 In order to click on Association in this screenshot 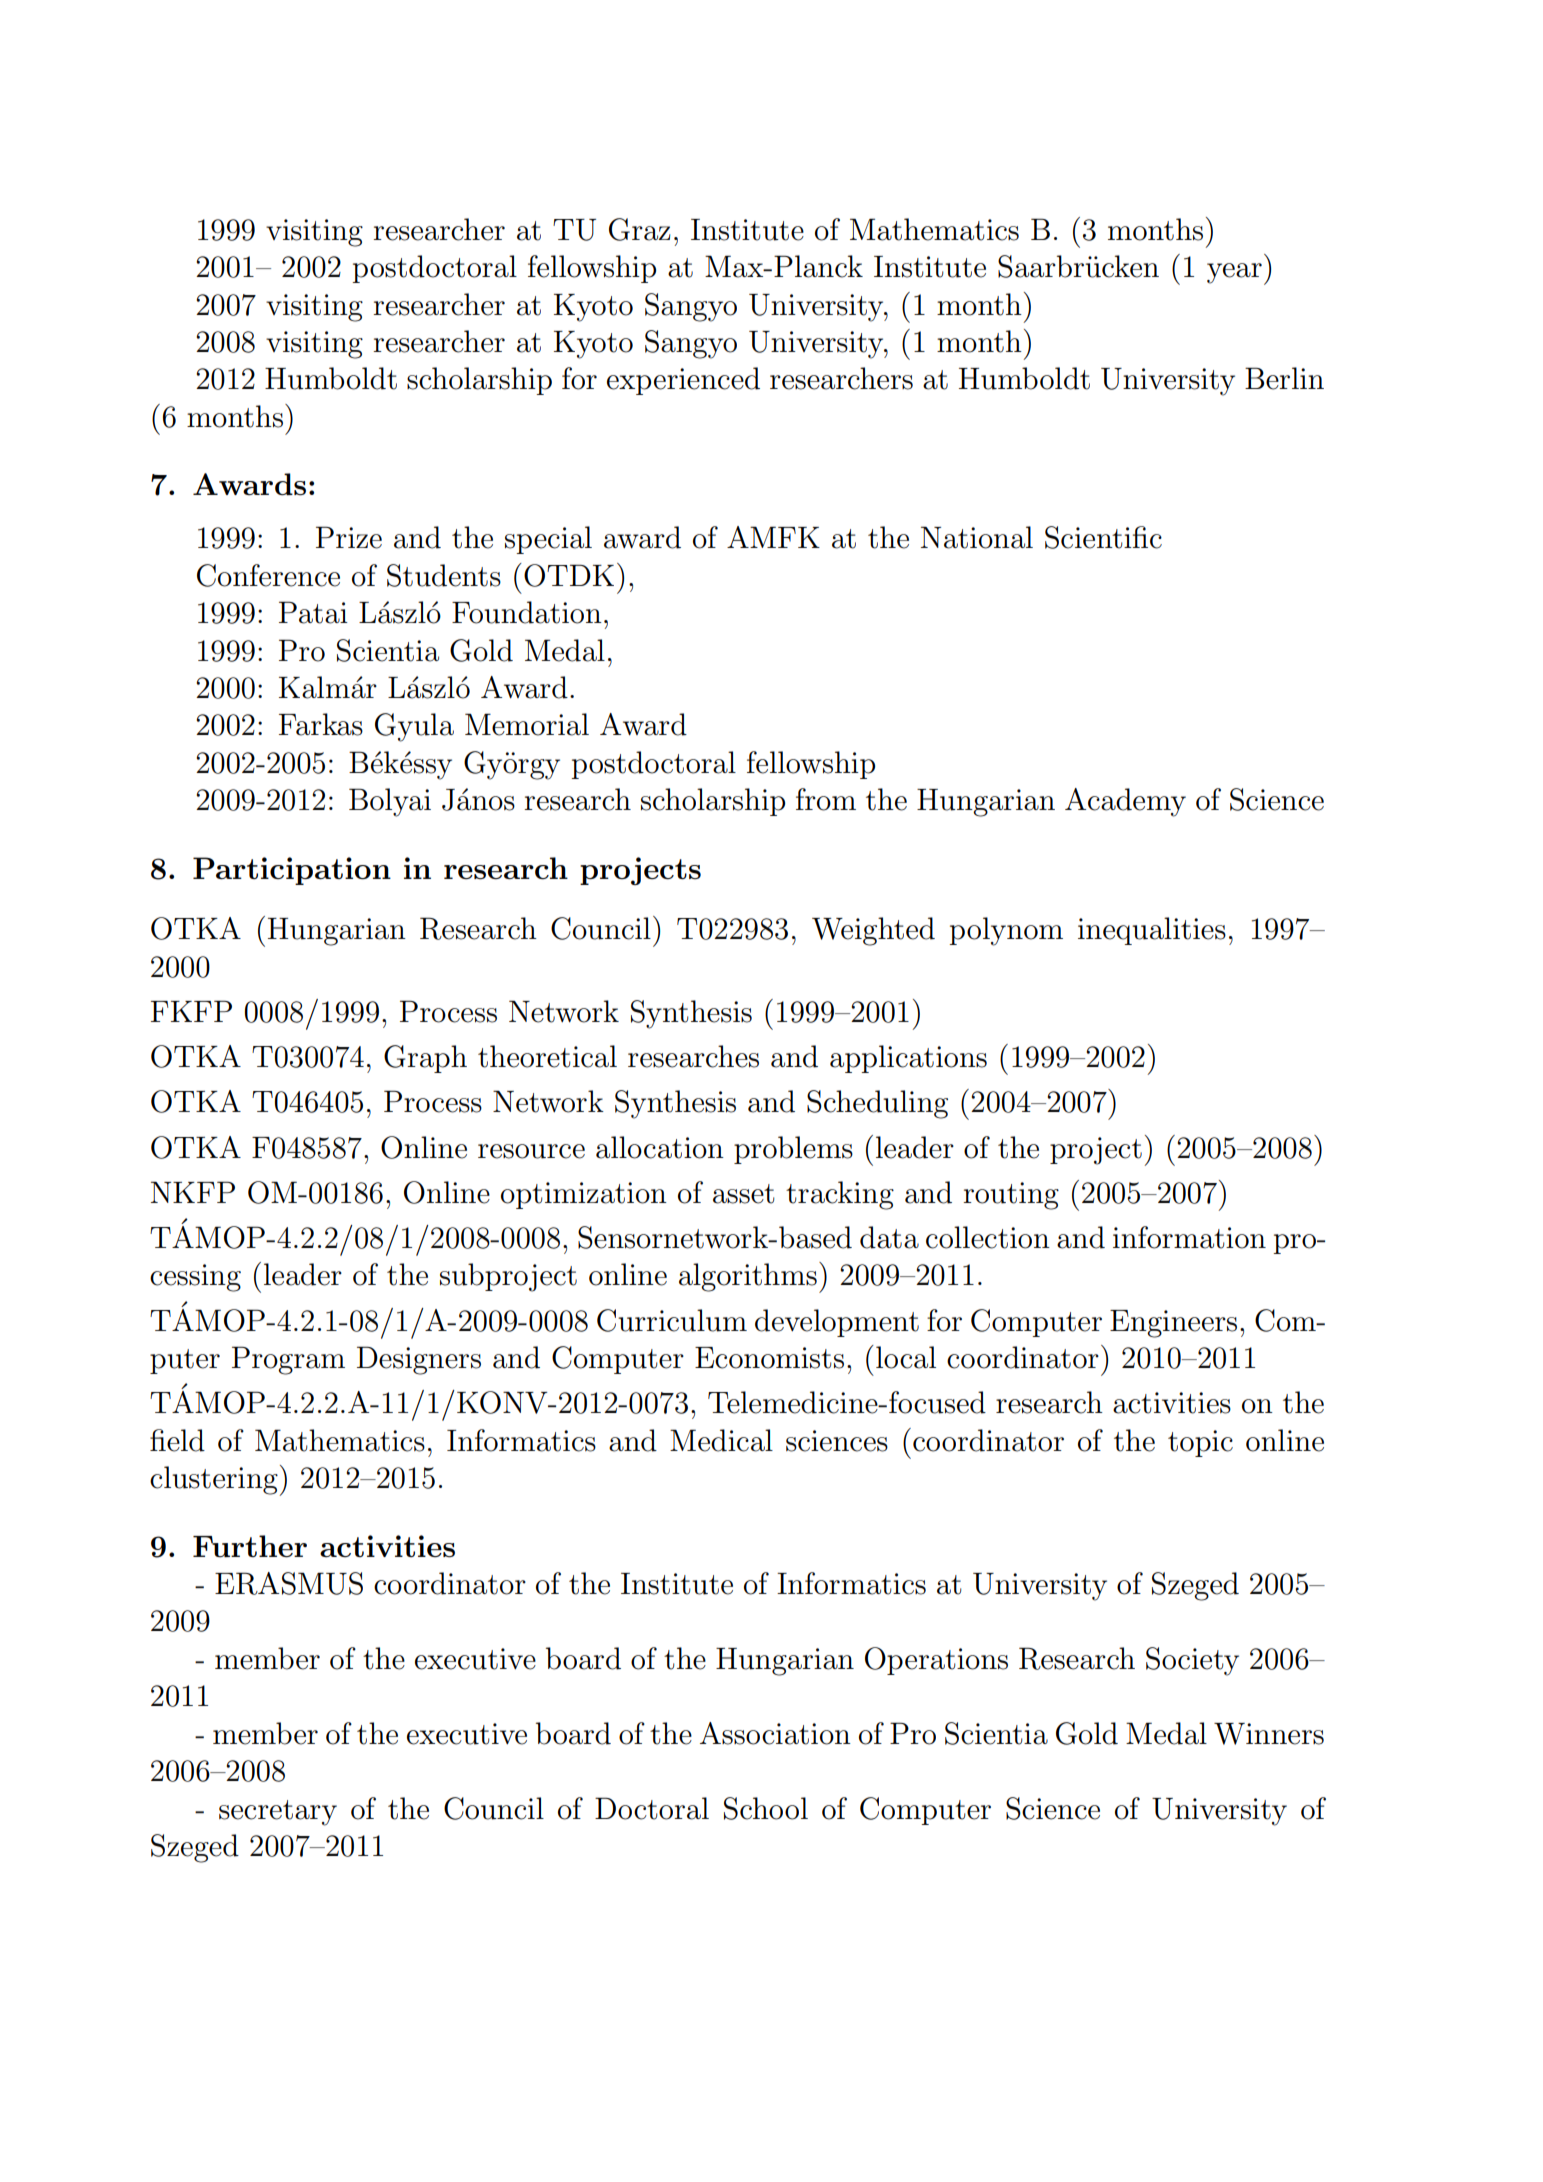, I will do `click(775, 1733)`.
